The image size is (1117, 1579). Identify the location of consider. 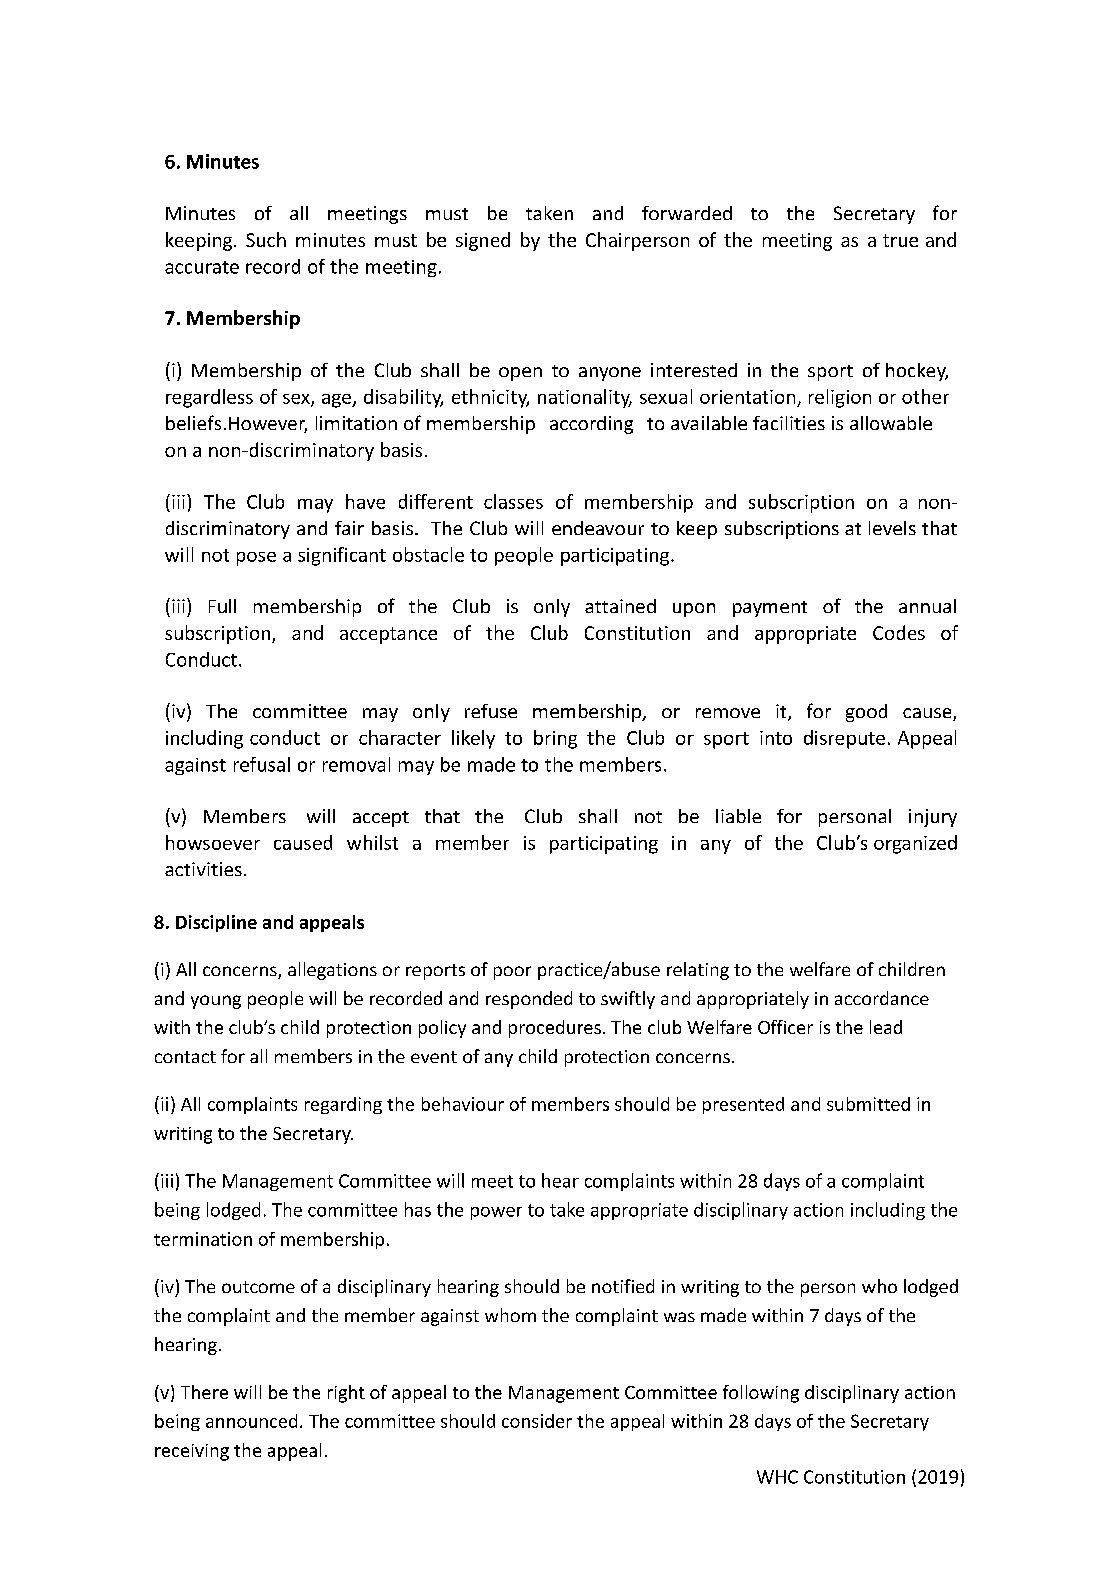
(537, 1421).
